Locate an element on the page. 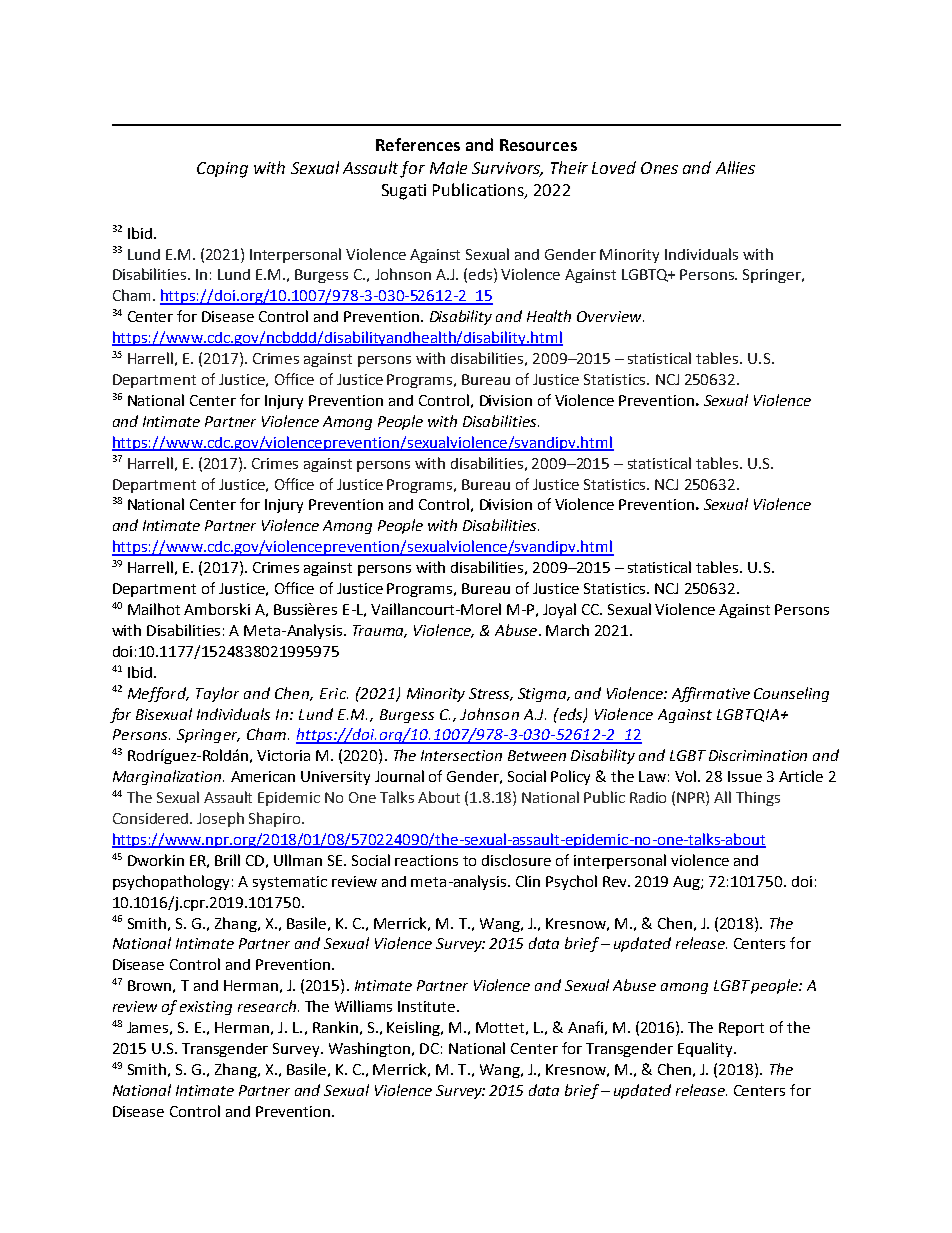 This document has height=1233, width=952. Affirmative is located at coordinates (711, 694).
